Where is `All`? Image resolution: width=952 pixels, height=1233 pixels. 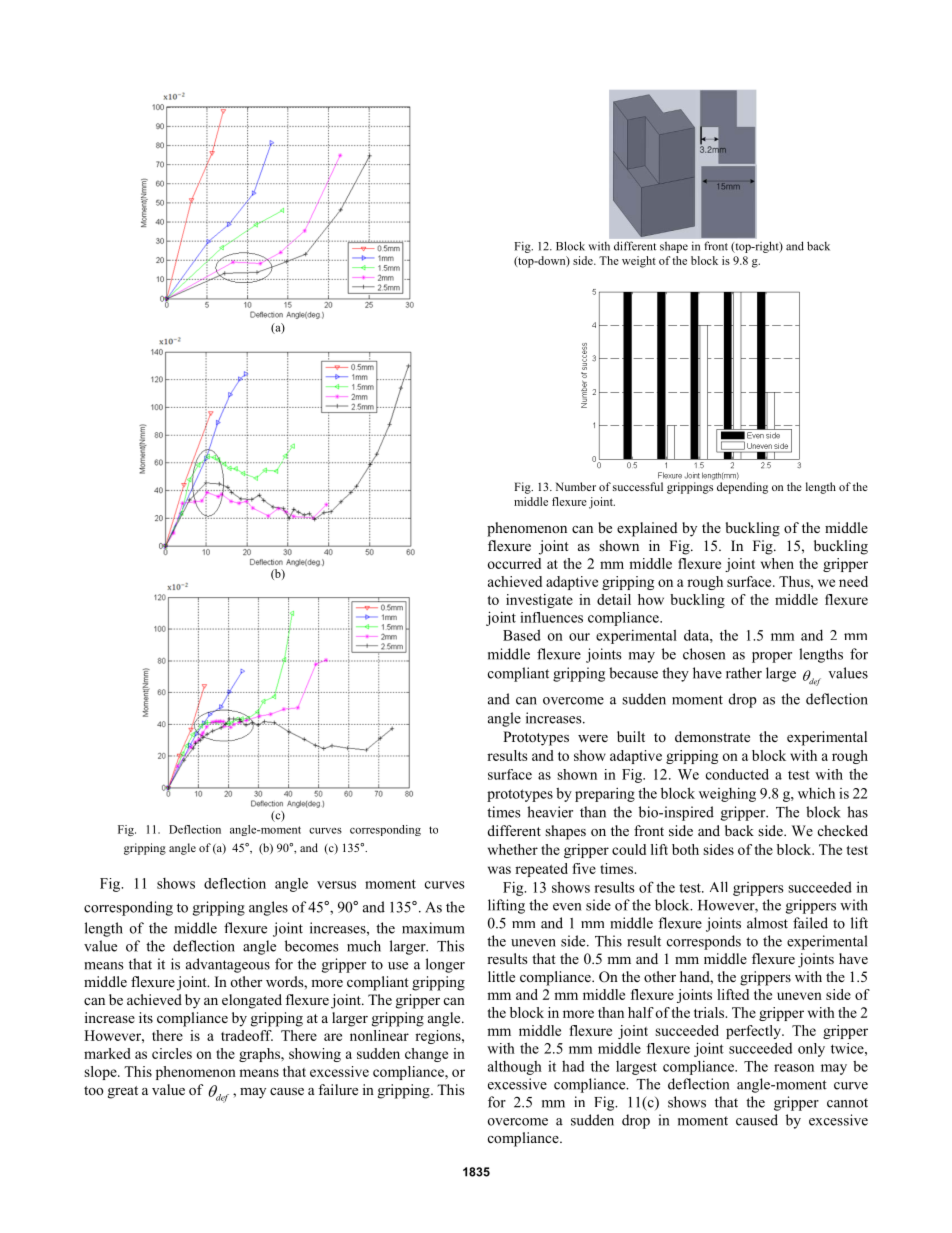 All is located at coordinates (719, 886).
